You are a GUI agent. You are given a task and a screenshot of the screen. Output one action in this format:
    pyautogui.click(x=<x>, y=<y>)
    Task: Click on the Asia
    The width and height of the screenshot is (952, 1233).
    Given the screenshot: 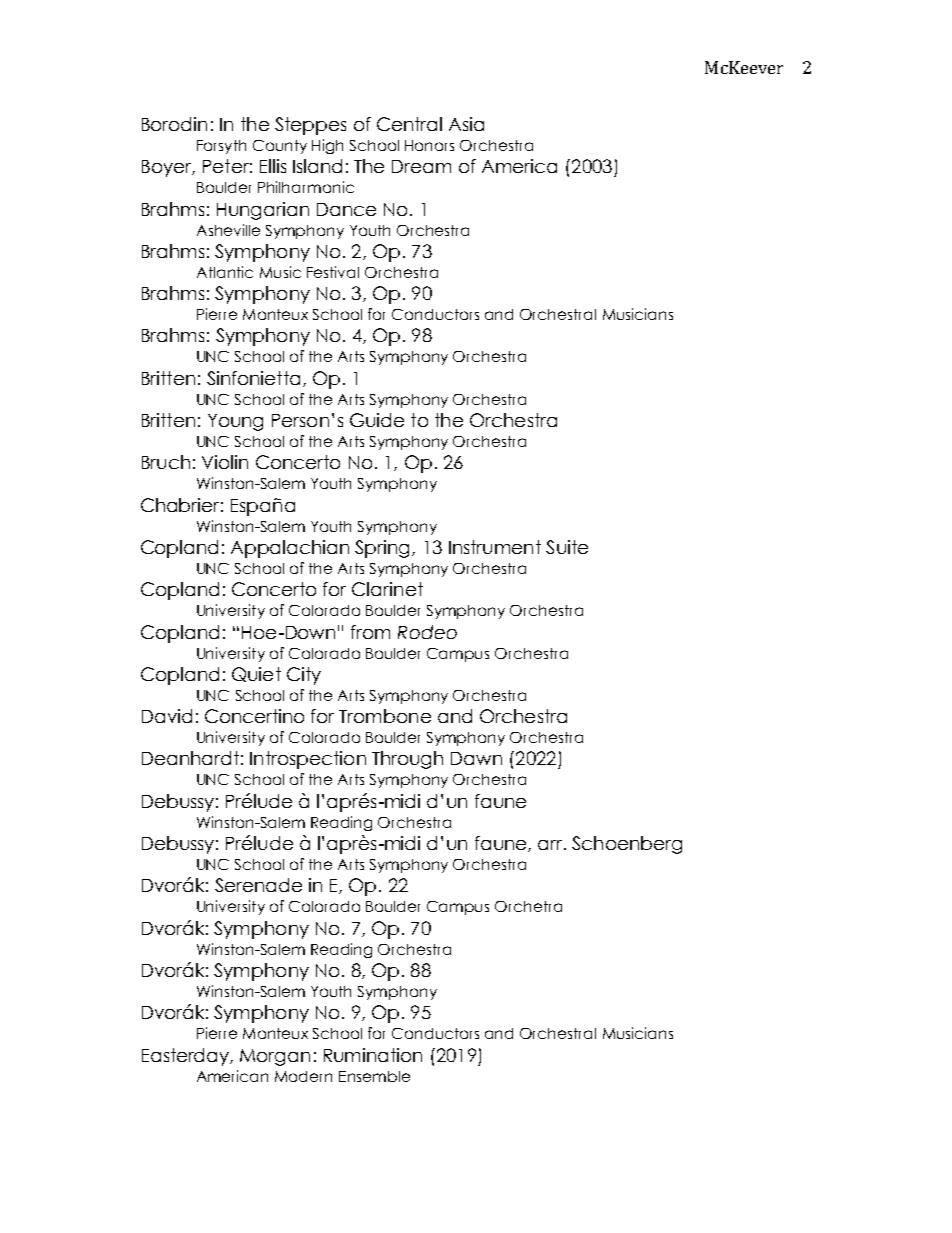 What is the action you would take?
    pyautogui.click(x=466, y=124)
